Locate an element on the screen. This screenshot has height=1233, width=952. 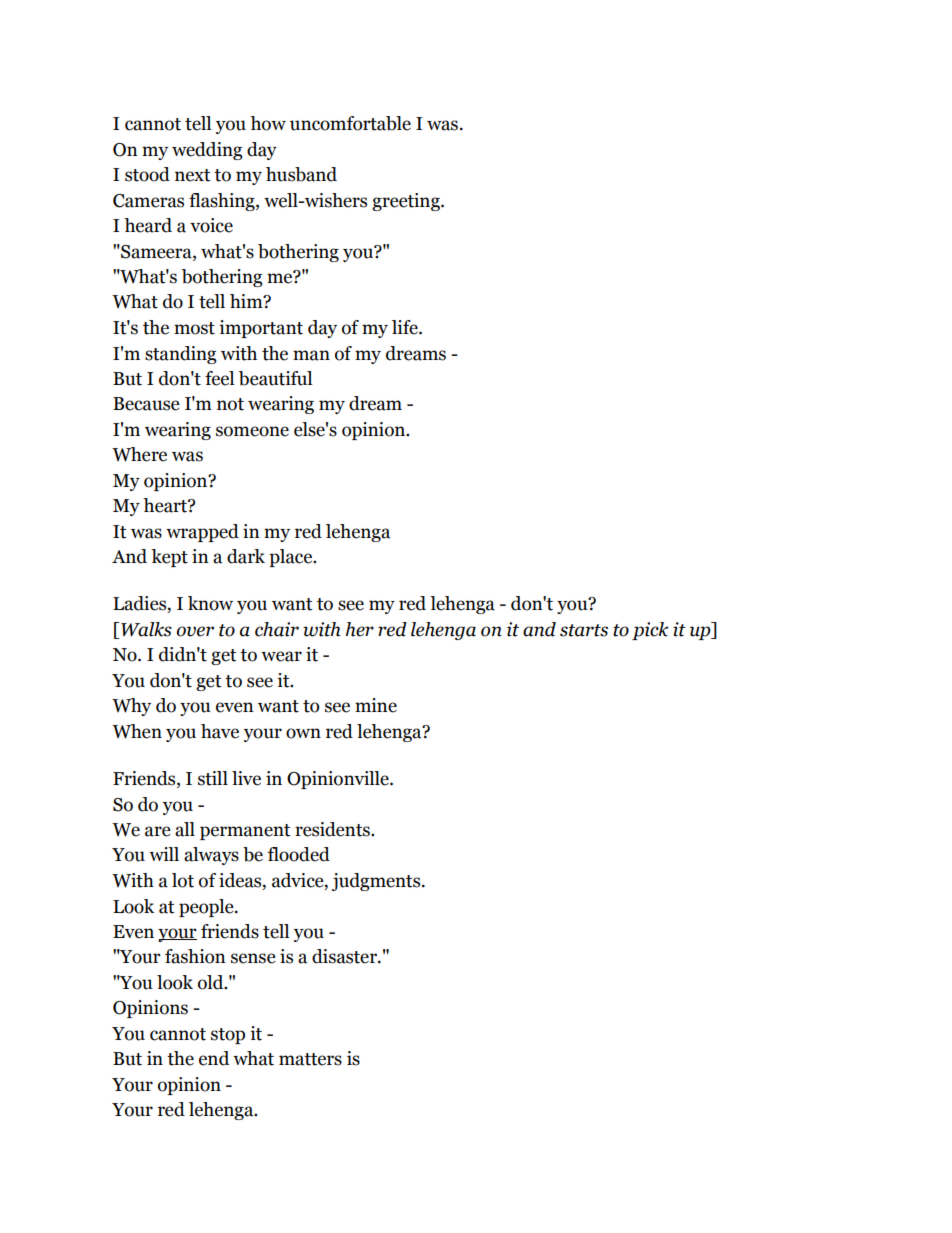
stop is located at coordinates (228, 1036).
